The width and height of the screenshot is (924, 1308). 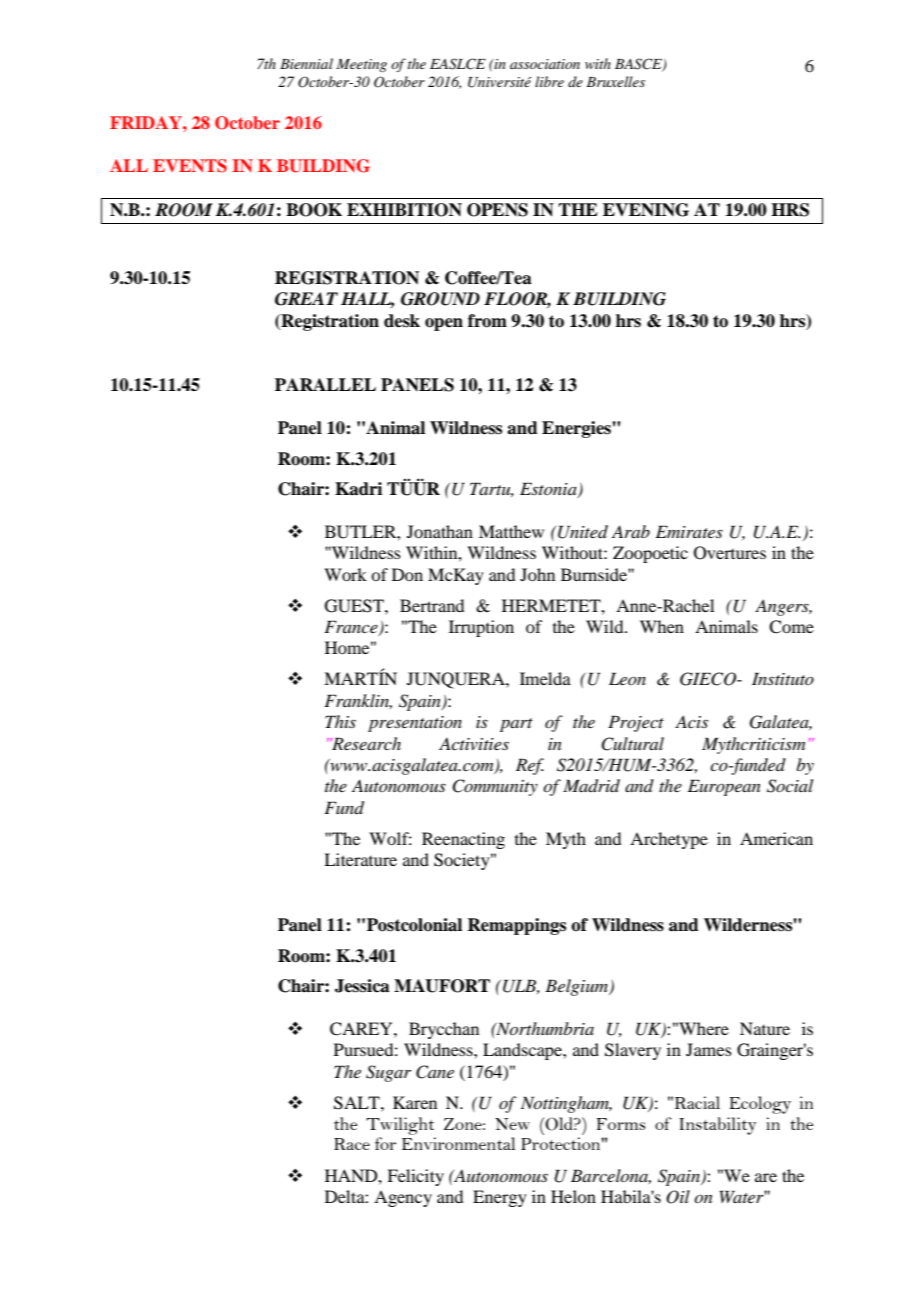 What do you see at coordinates (689, 531) in the screenshot?
I see `Emirates` at bounding box center [689, 531].
